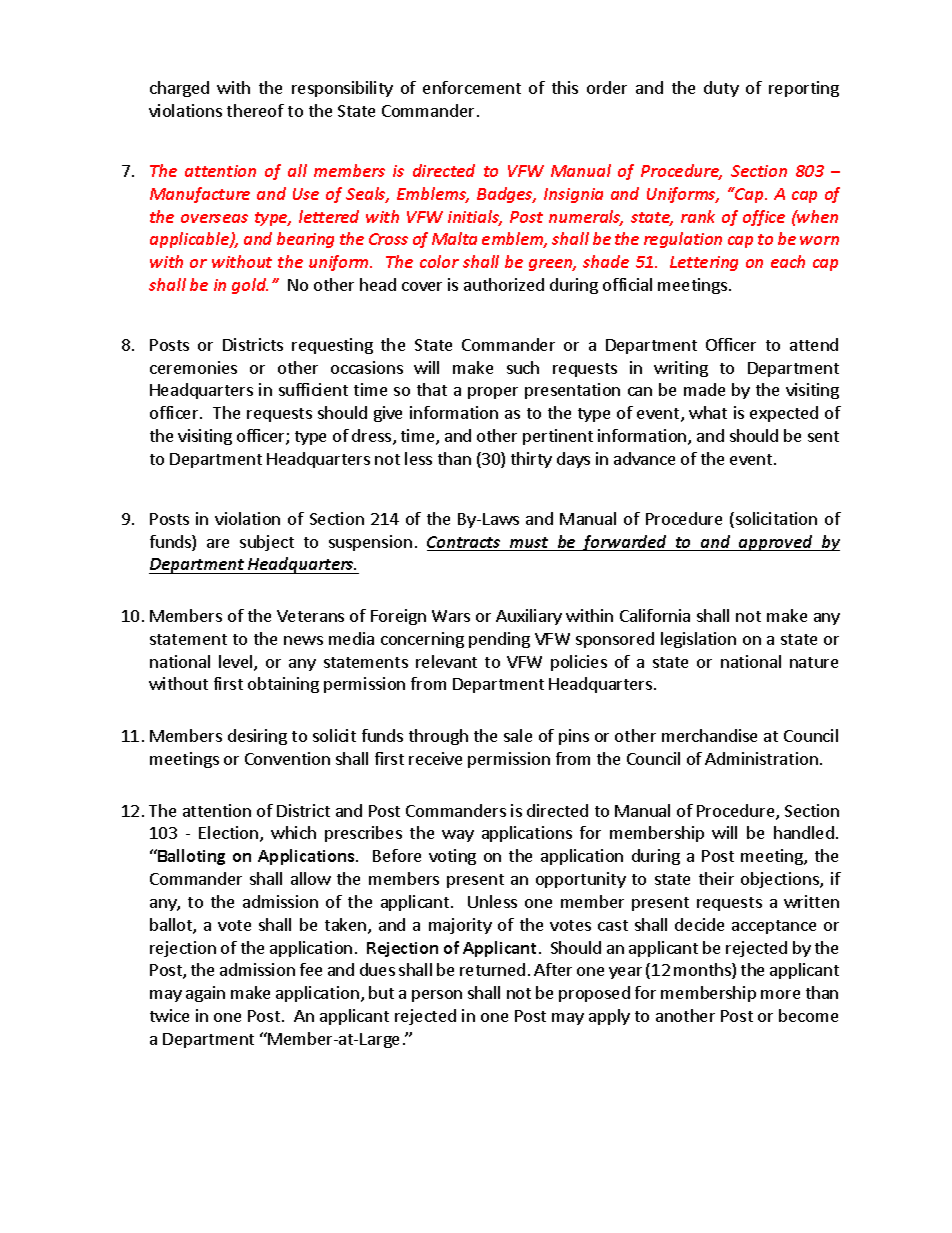  I want to click on obtaining, so click(283, 685).
